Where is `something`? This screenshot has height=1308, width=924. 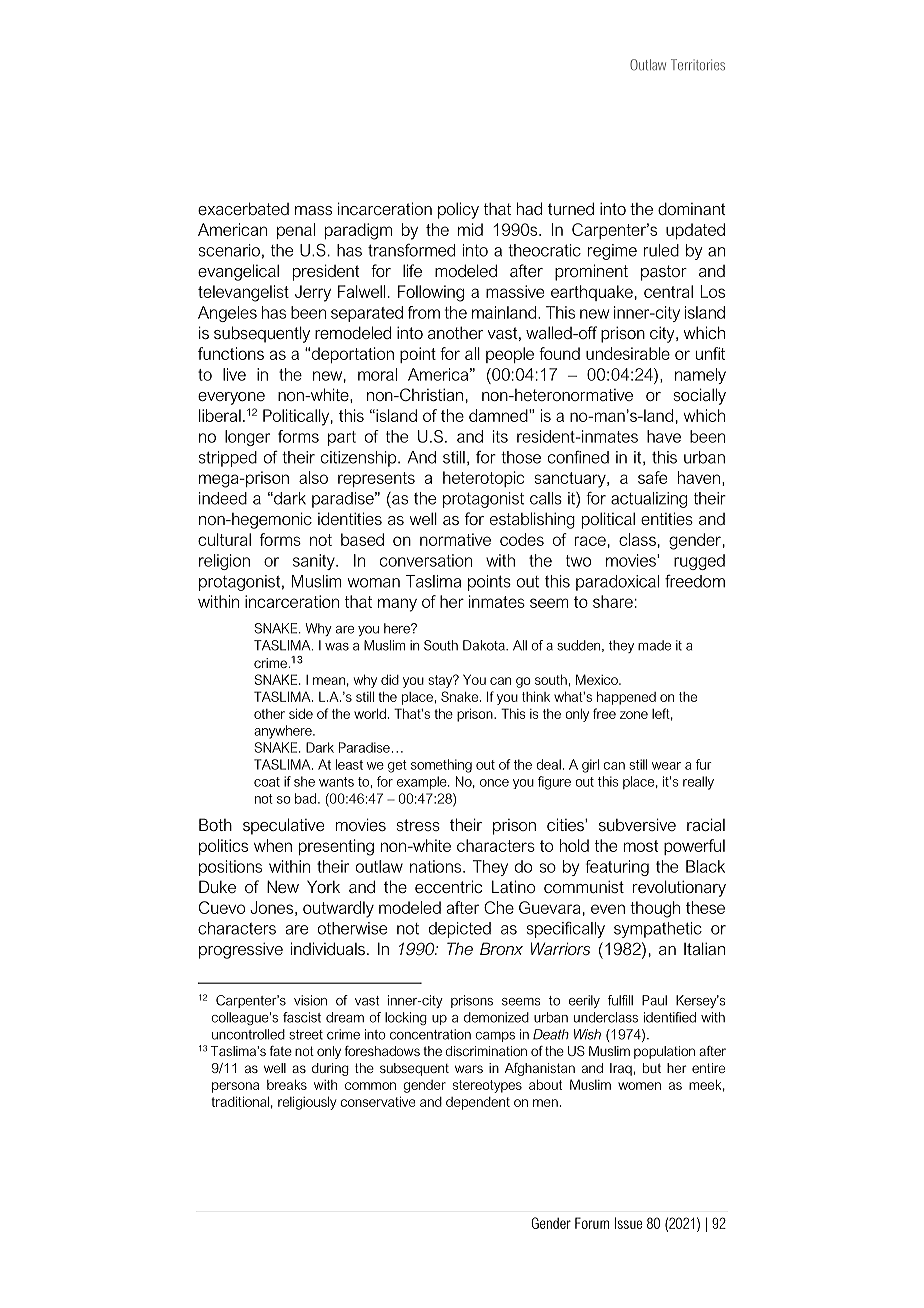 something is located at coordinates (441, 766).
